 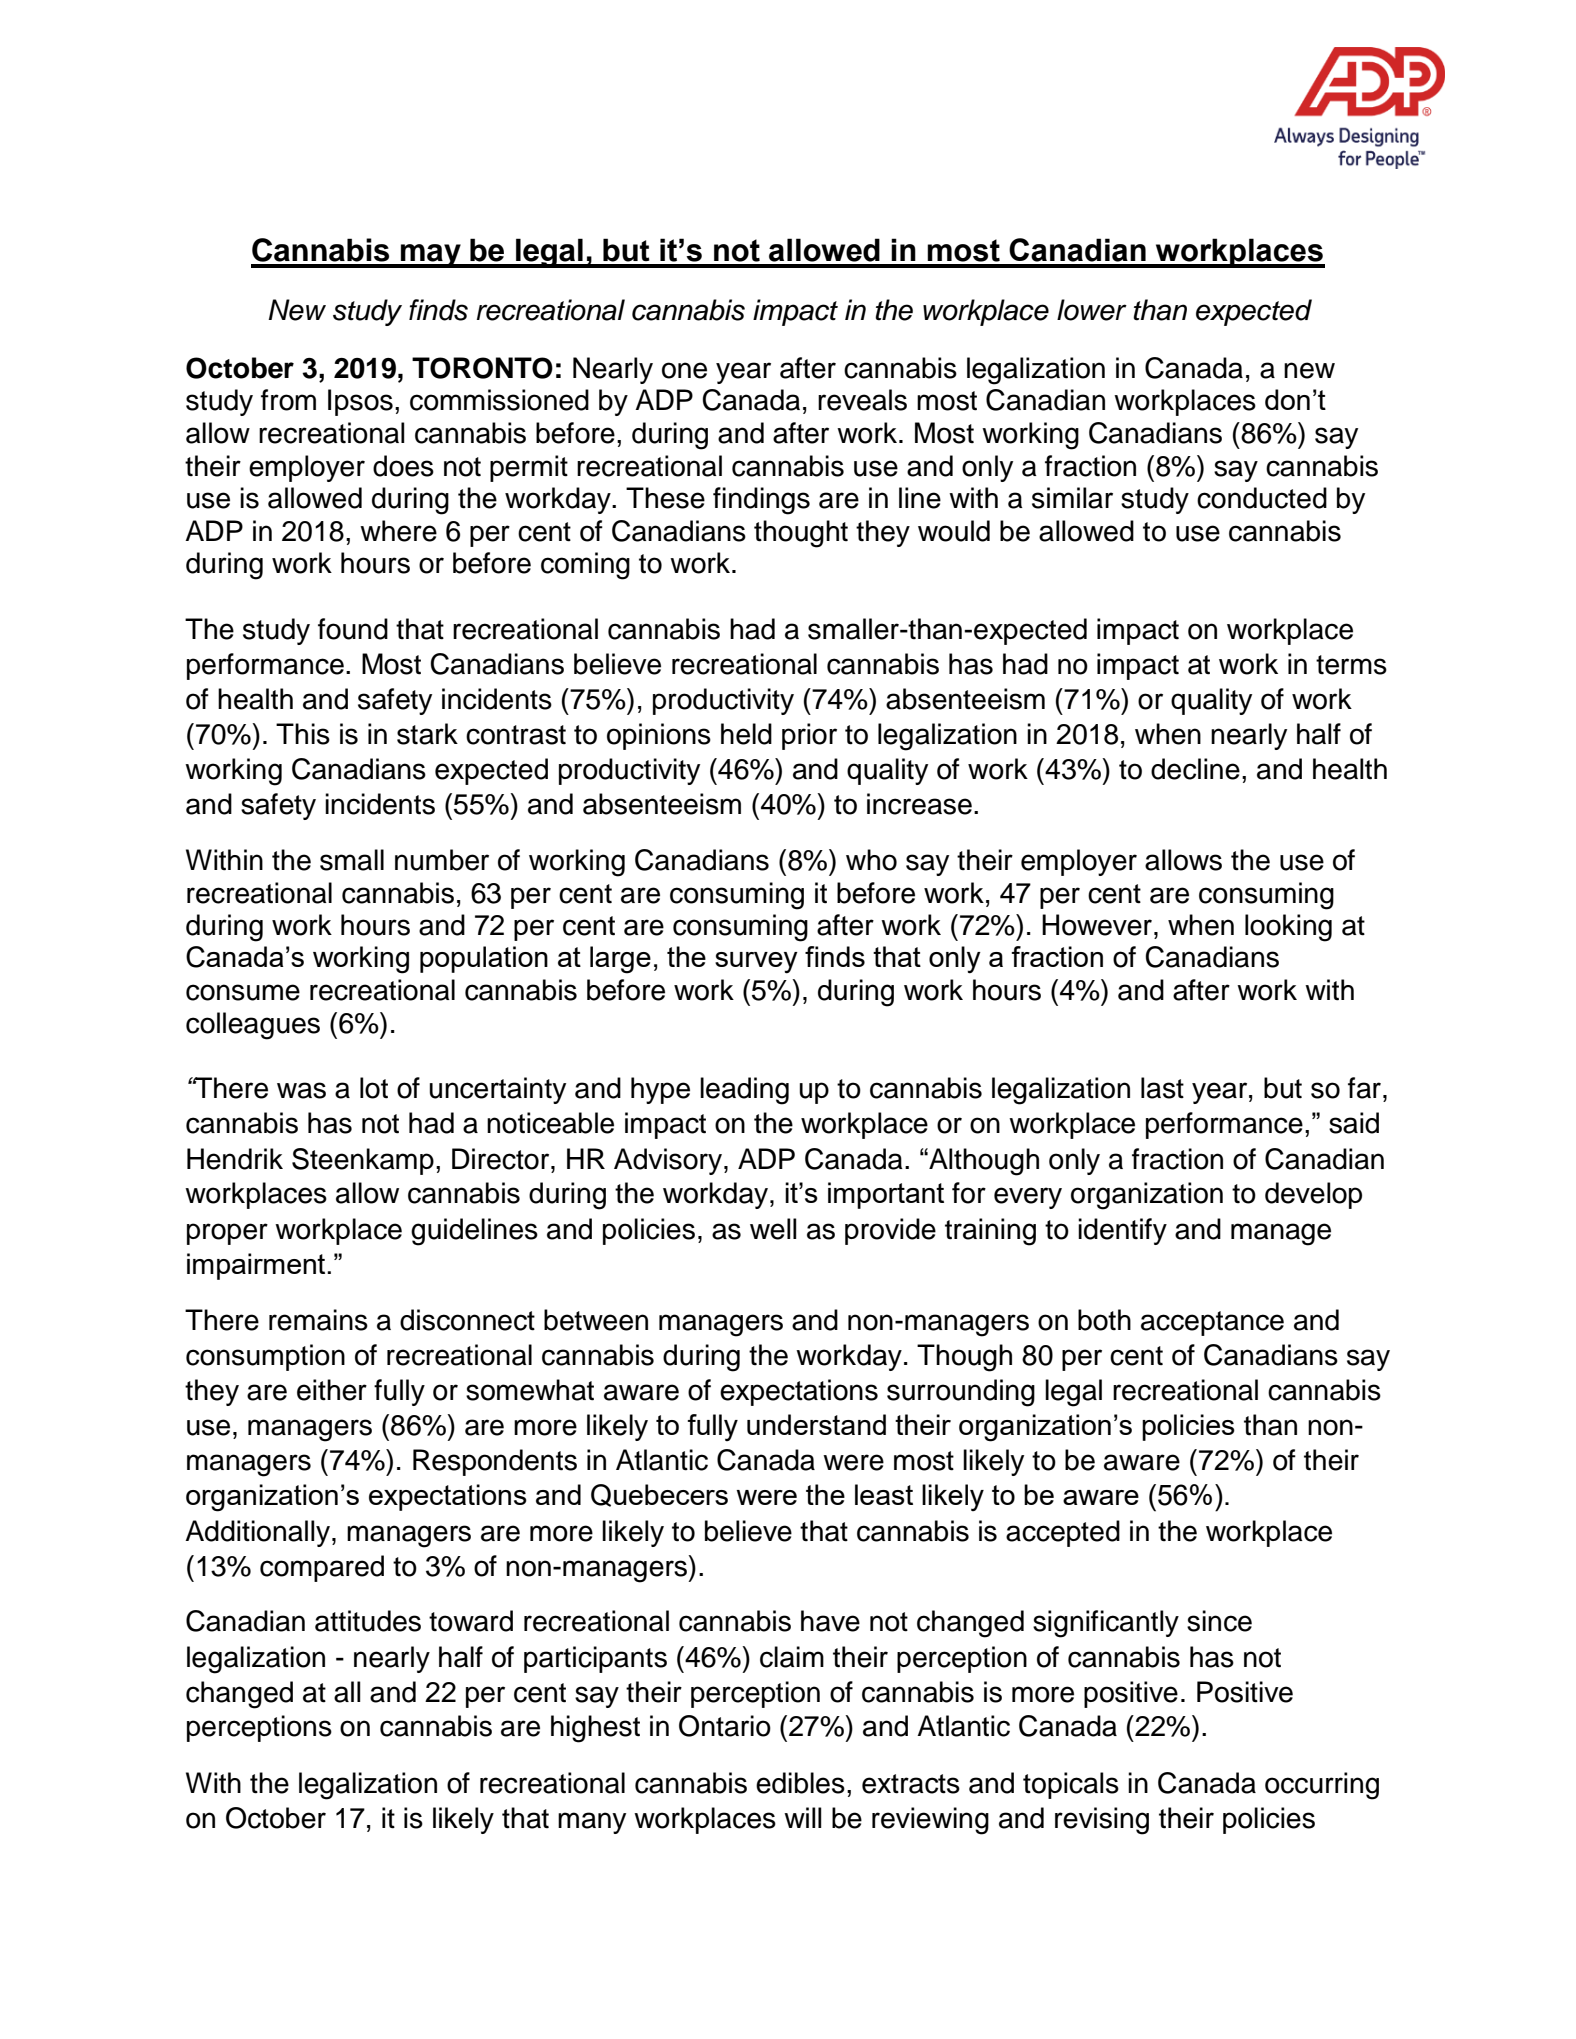 What do you see at coordinates (816, 1424) in the image?
I see `understand` at bounding box center [816, 1424].
